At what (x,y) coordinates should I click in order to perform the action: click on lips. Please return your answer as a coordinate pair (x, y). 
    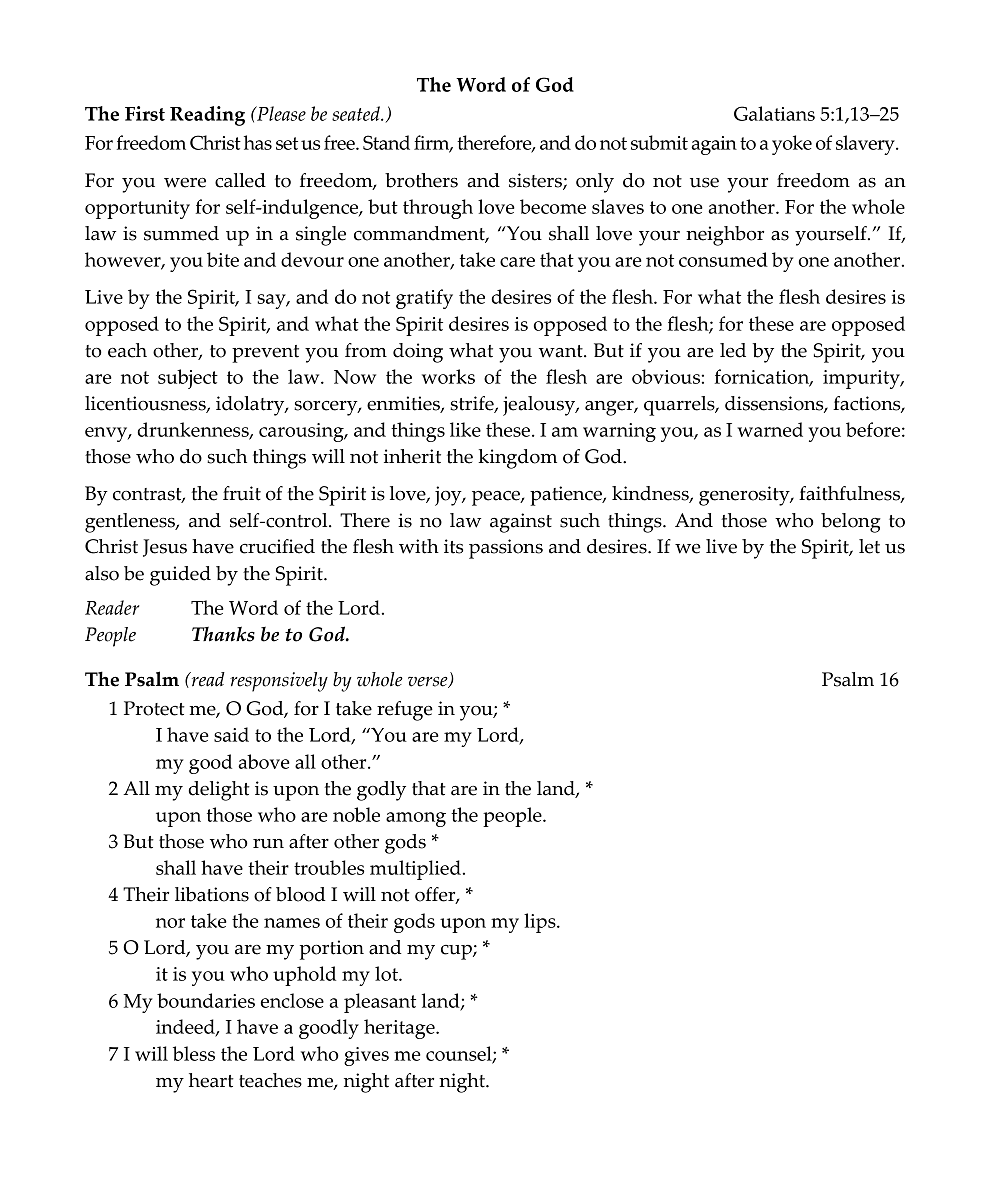
    Looking at the image, I should click on (541, 923).
